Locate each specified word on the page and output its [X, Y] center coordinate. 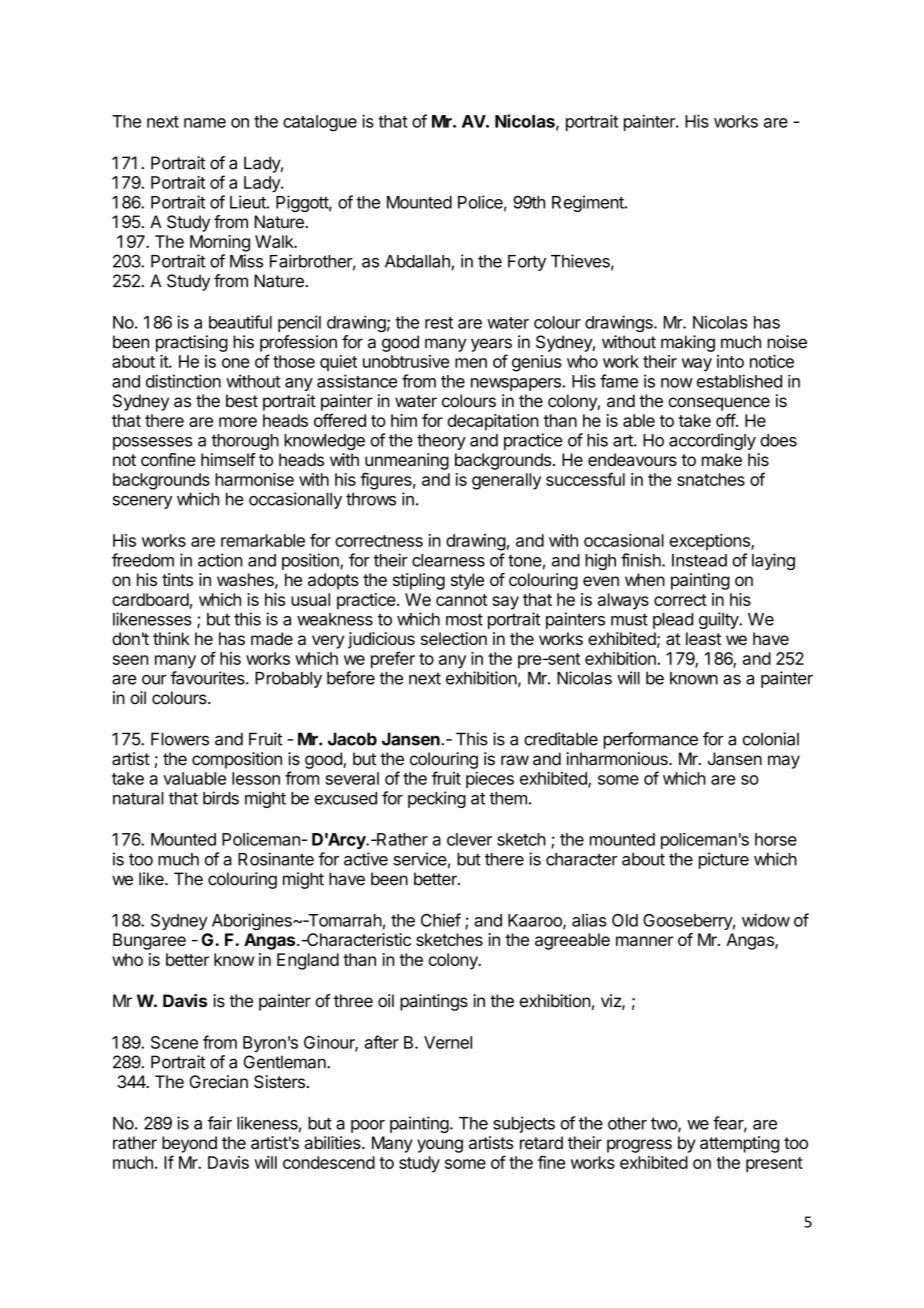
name [205, 123]
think [171, 638]
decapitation [493, 422]
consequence [719, 404]
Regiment [589, 203]
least [703, 638]
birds [221, 798]
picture [724, 860]
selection [454, 638]
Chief [441, 920]
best [242, 401]
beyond [189, 1144]
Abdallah [417, 261]
